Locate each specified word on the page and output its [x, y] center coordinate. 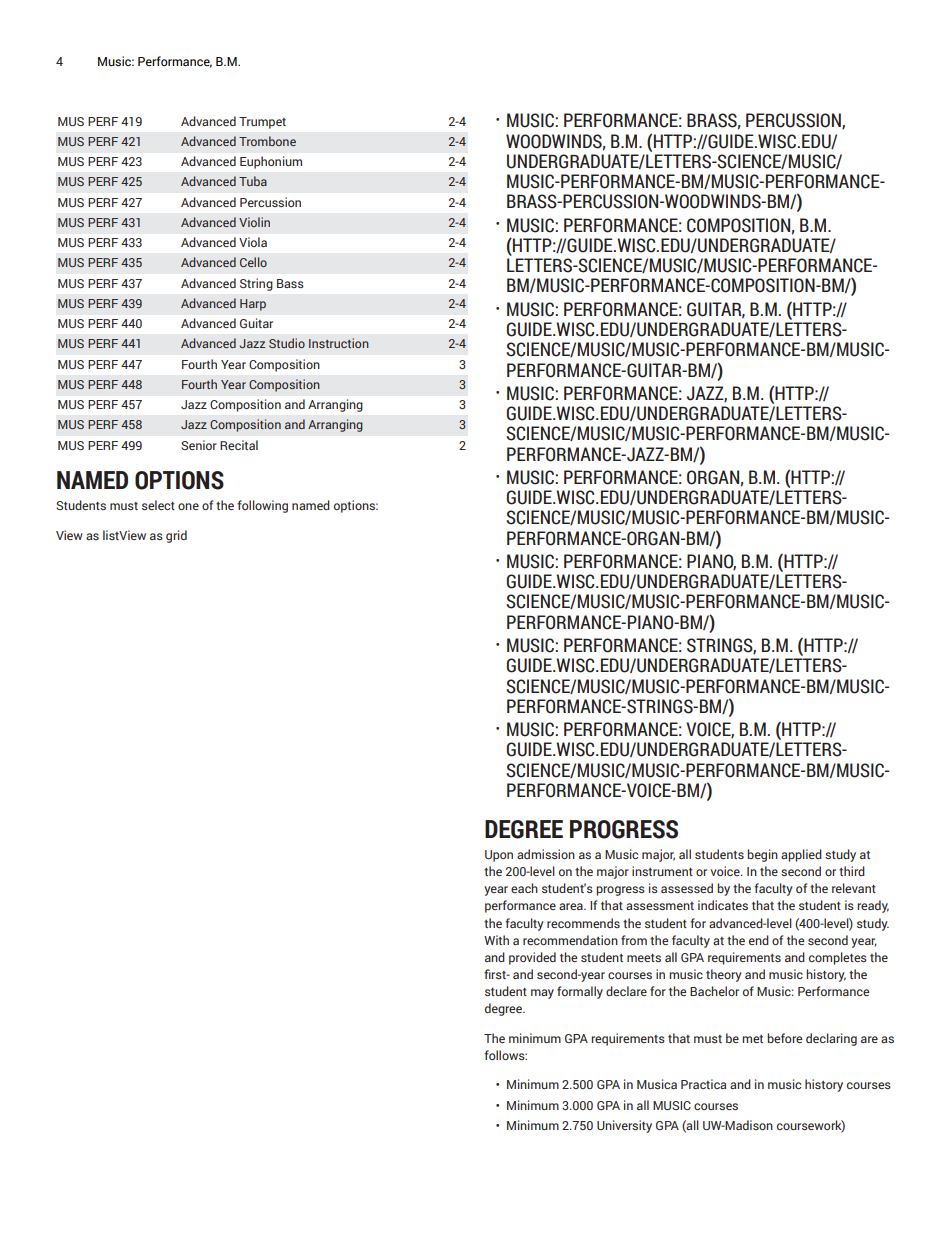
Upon [499, 856]
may [542, 994]
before [784, 1038]
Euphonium [271, 162]
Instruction [339, 343]
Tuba [253, 181]
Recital [239, 445]
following [262, 506]
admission [546, 854]
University [624, 1126]
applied [801, 855]
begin [762, 855]
